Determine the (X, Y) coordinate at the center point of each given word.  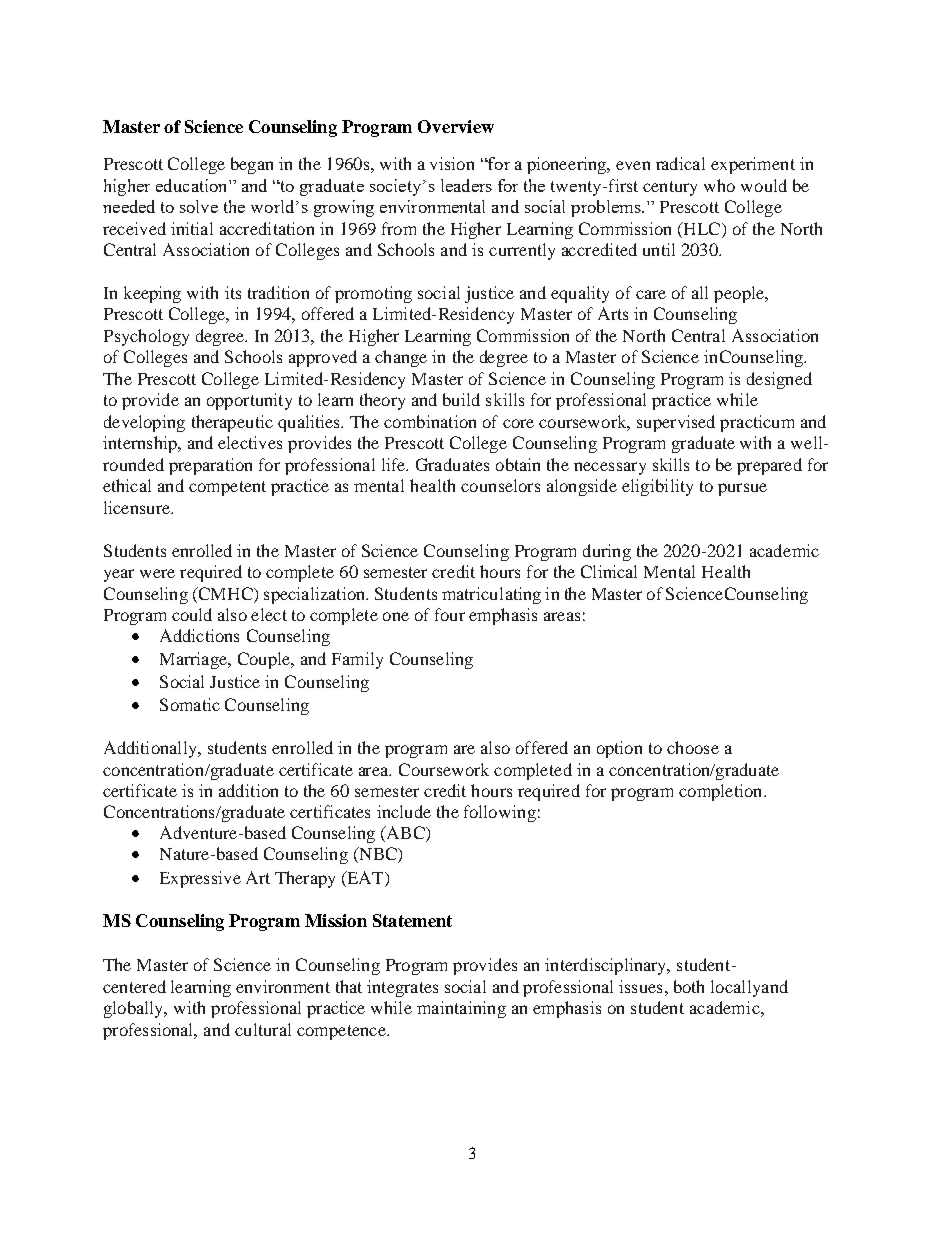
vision (452, 163)
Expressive (200, 879)
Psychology (146, 337)
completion (722, 792)
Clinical (609, 571)
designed (779, 380)
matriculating (491, 595)
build (461, 399)
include (404, 811)
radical (680, 163)
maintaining (461, 1009)
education (193, 185)
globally (135, 1009)
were (157, 573)
